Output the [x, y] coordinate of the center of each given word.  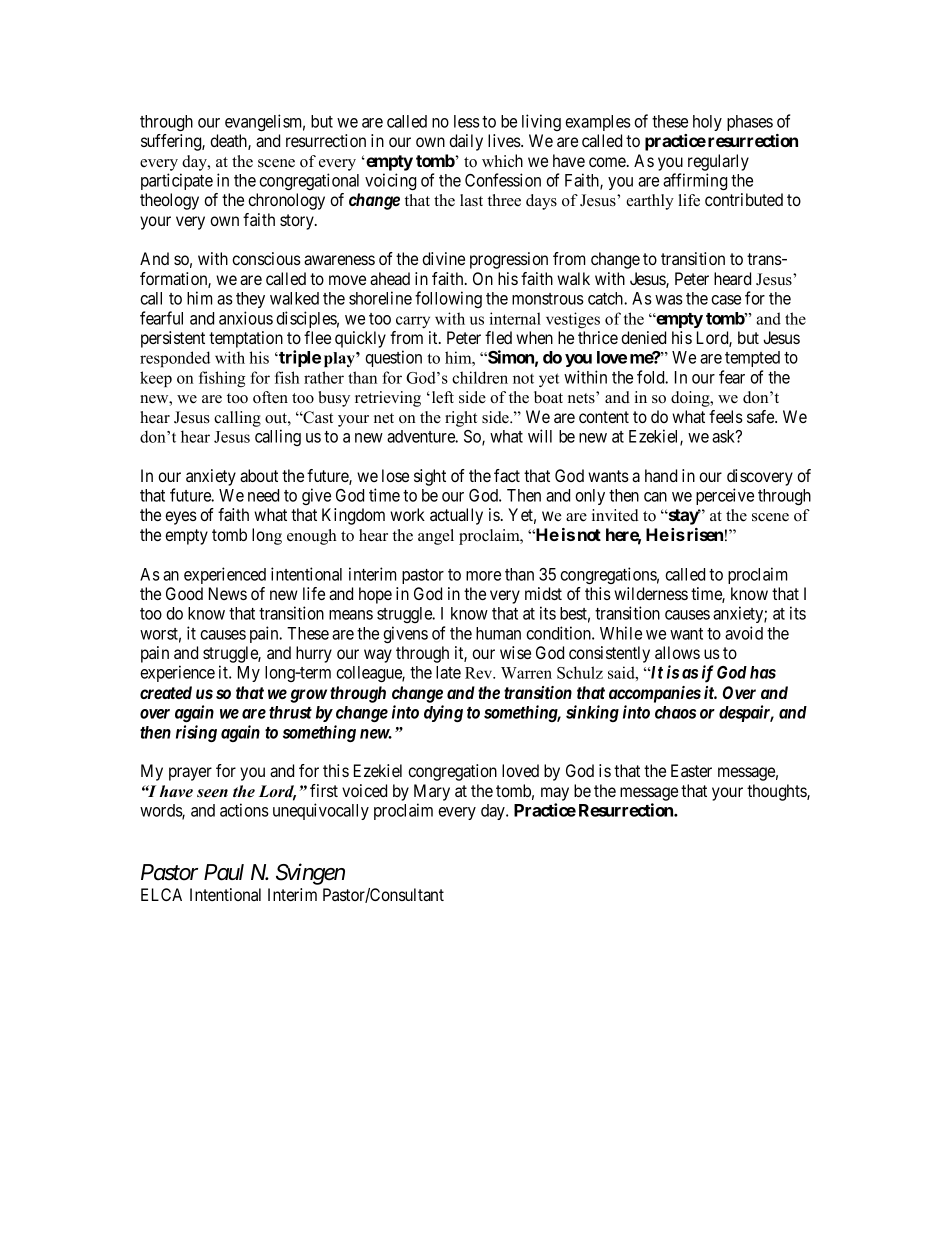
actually [456, 516]
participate [177, 181]
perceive [725, 496]
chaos [675, 712]
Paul [224, 872]
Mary [432, 792]
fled [498, 337]
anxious [246, 318]
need [263, 495]
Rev [480, 673]
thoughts [777, 792]
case [726, 300]
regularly [718, 162]
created [166, 692]
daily [466, 142]
